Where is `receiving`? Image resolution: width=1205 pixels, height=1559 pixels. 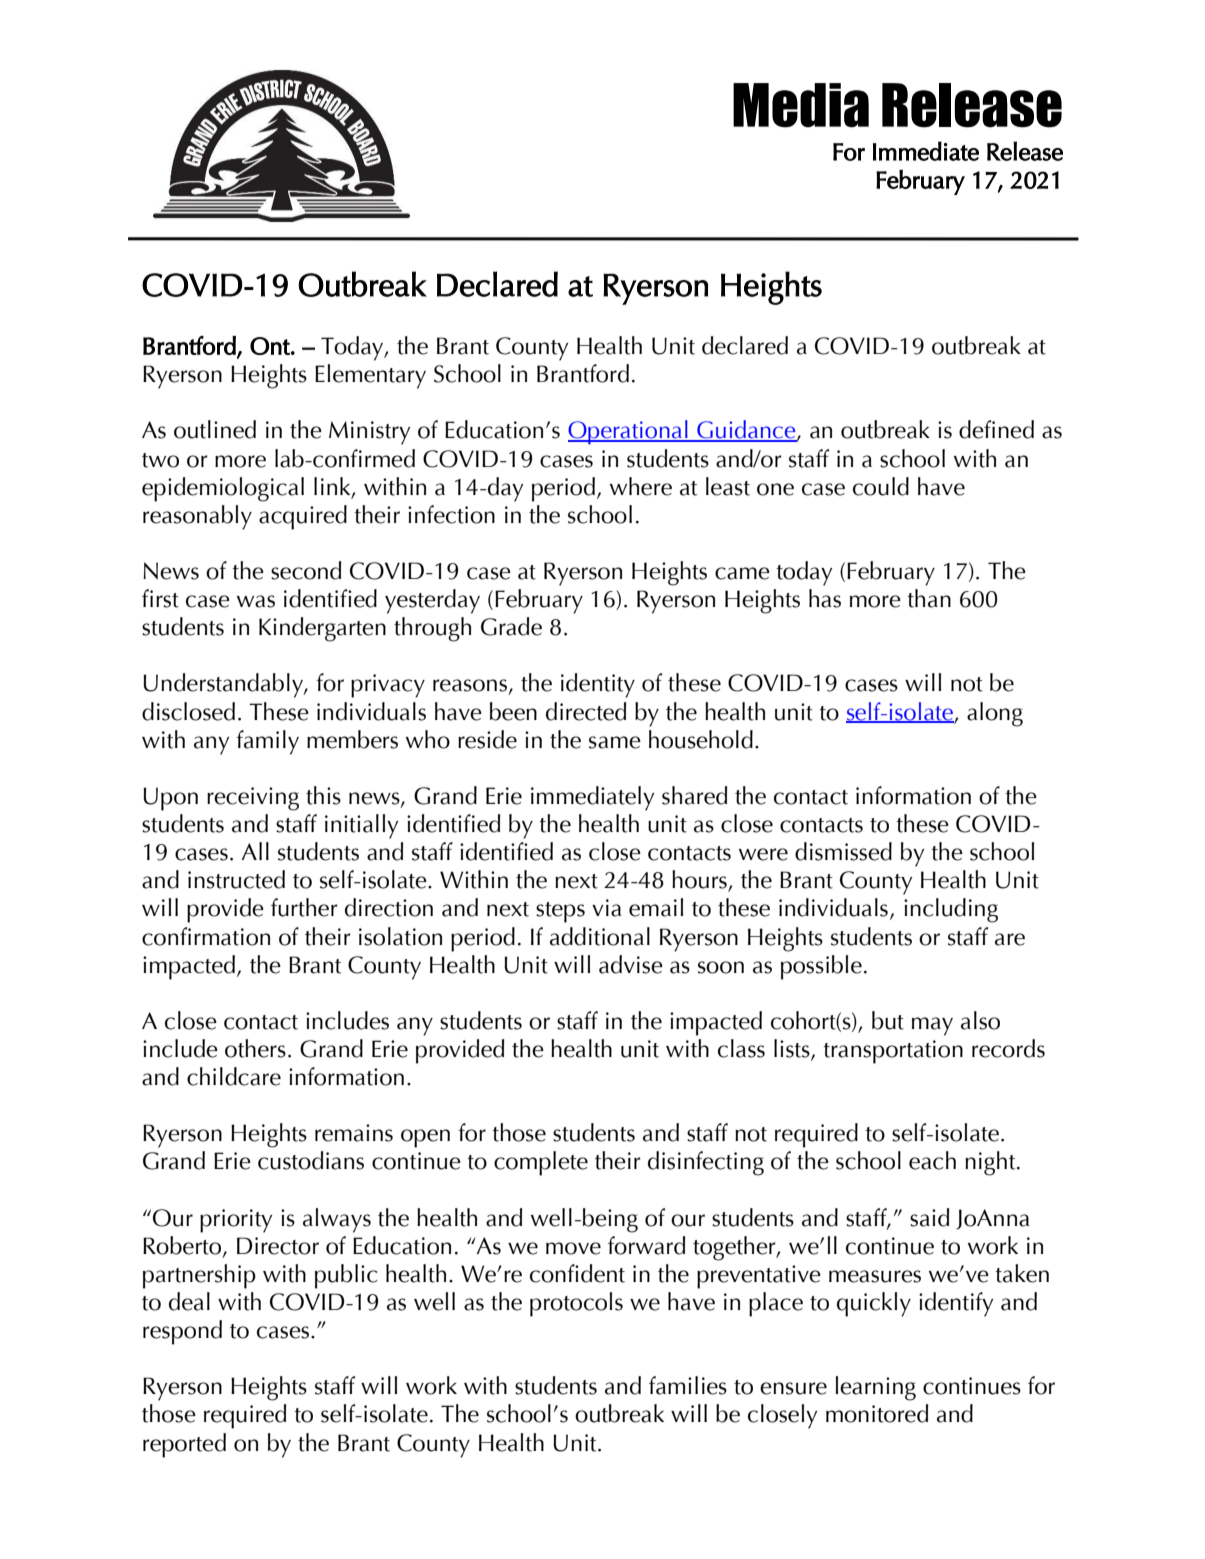
receiving is located at coordinates (253, 799).
